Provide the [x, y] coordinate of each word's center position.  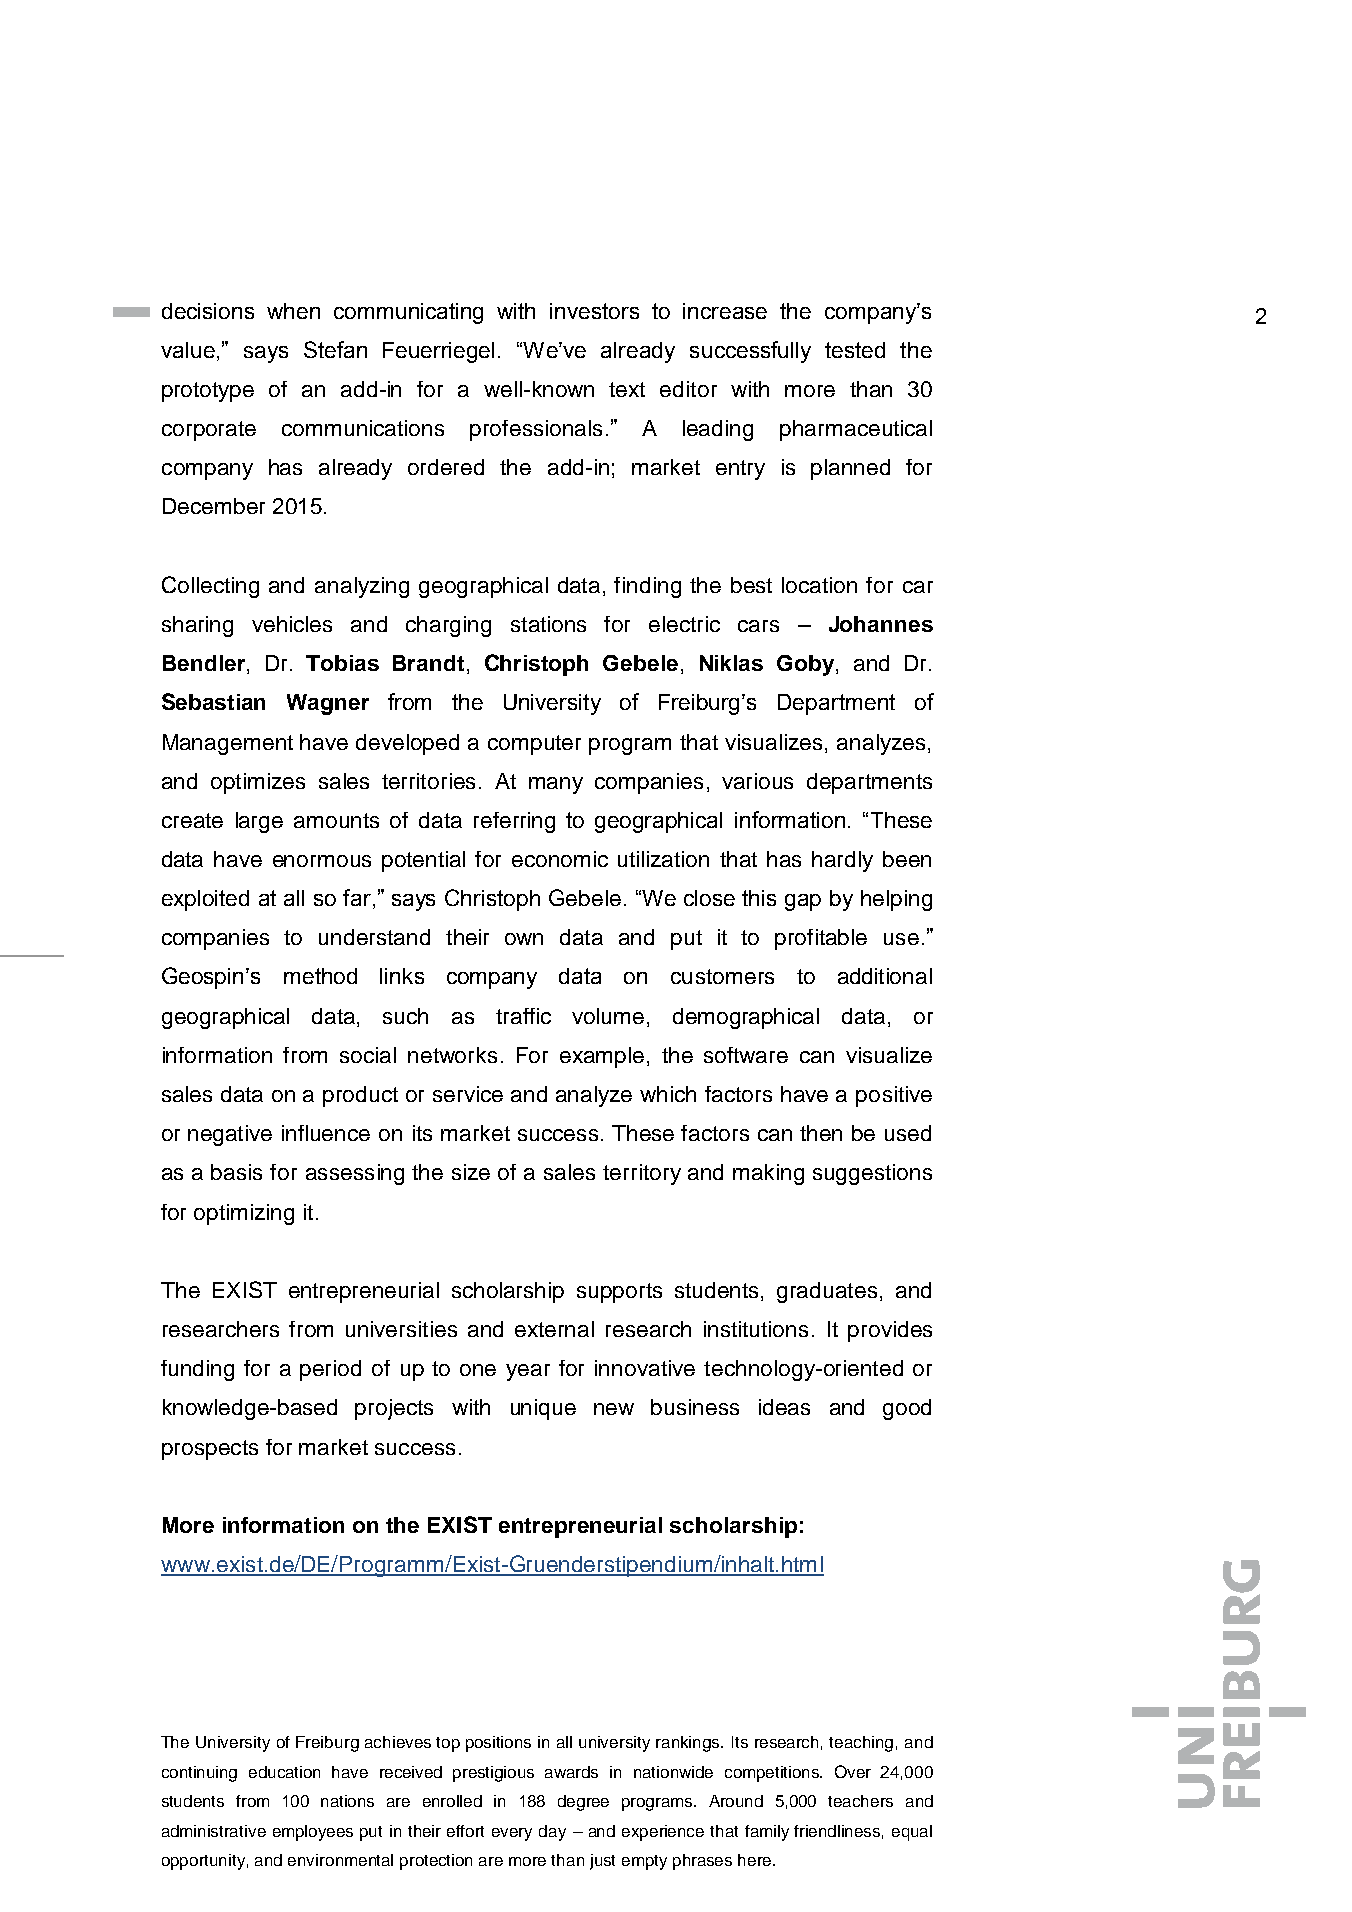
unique [543, 1409]
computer [534, 745]
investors [594, 311]
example [602, 1057]
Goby [807, 665]
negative [230, 1135]
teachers [860, 1801]
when [293, 311]
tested [855, 350]
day [552, 1833]
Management [228, 744]
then [821, 1133]
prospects [210, 1450]
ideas [784, 1407]
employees [313, 1833]
